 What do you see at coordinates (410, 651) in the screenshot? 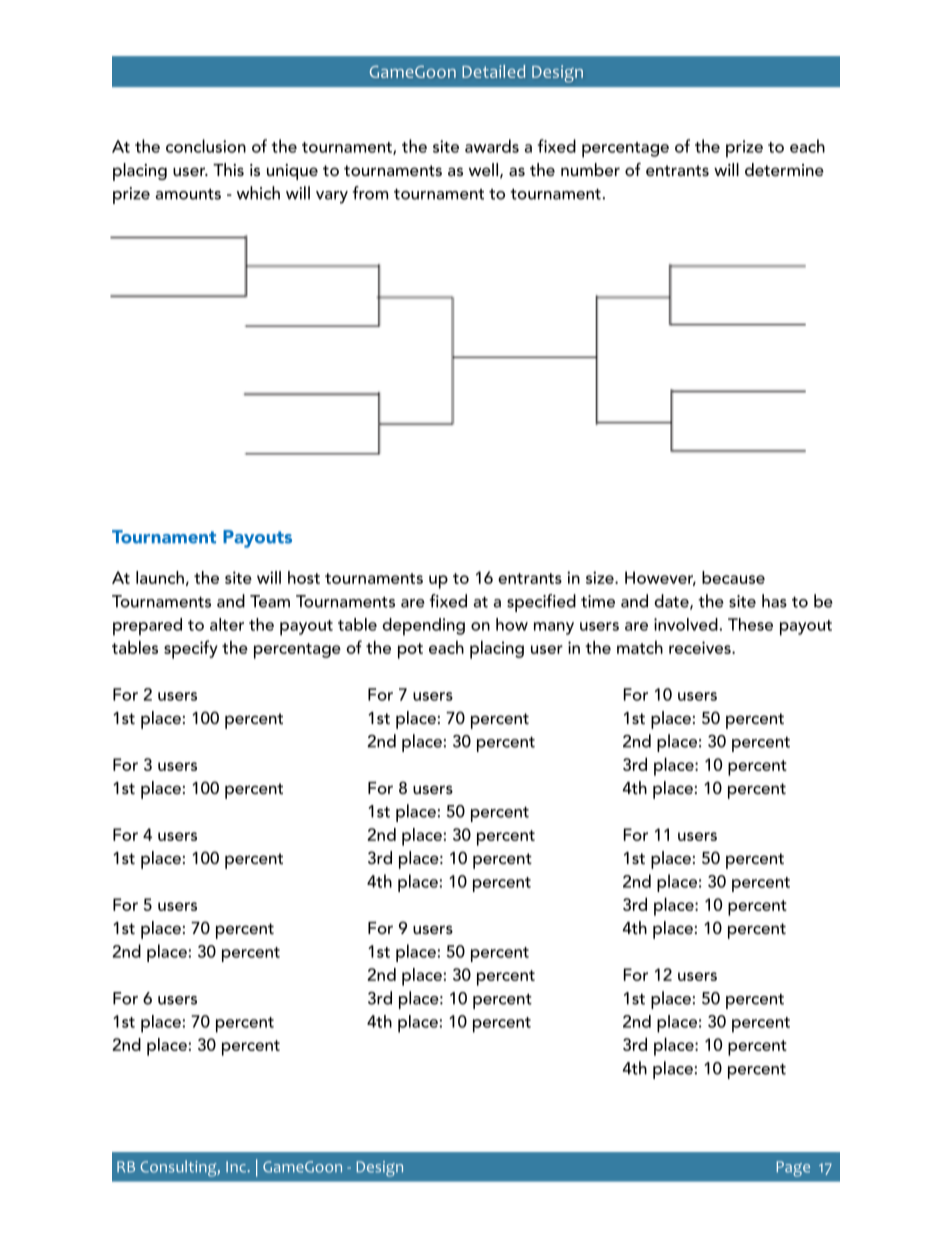
I see `pot` at bounding box center [410, 651].
